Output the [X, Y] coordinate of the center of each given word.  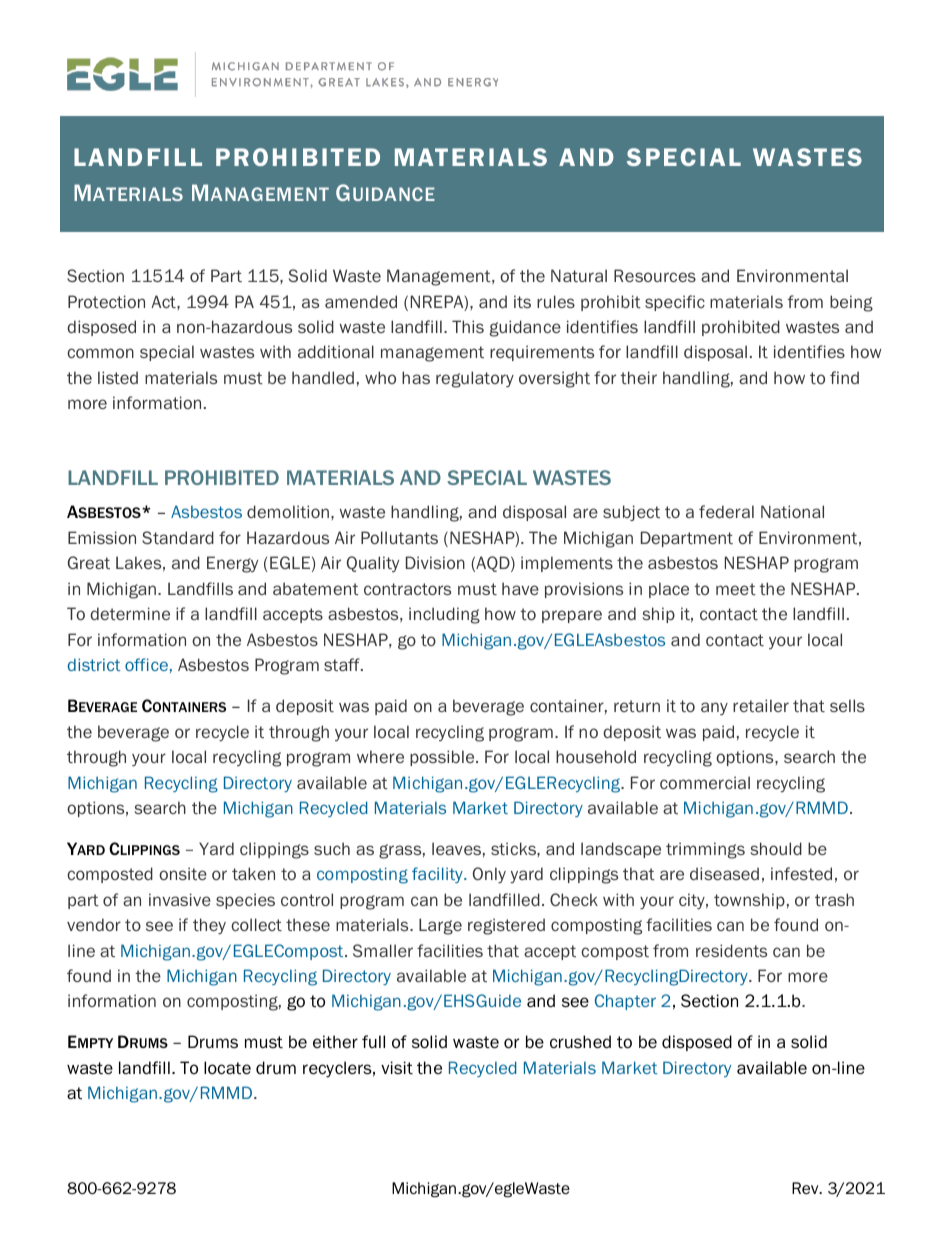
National [792, 511]
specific [675, 303]
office [146, 664]
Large [440, 926]
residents [731, 950]
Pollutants [399, 537]
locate [227, 1068]
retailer [761, 705]
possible [443, 758]
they [209, 926]
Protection [106, 301]
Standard [178, 537]
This [468, 326]
